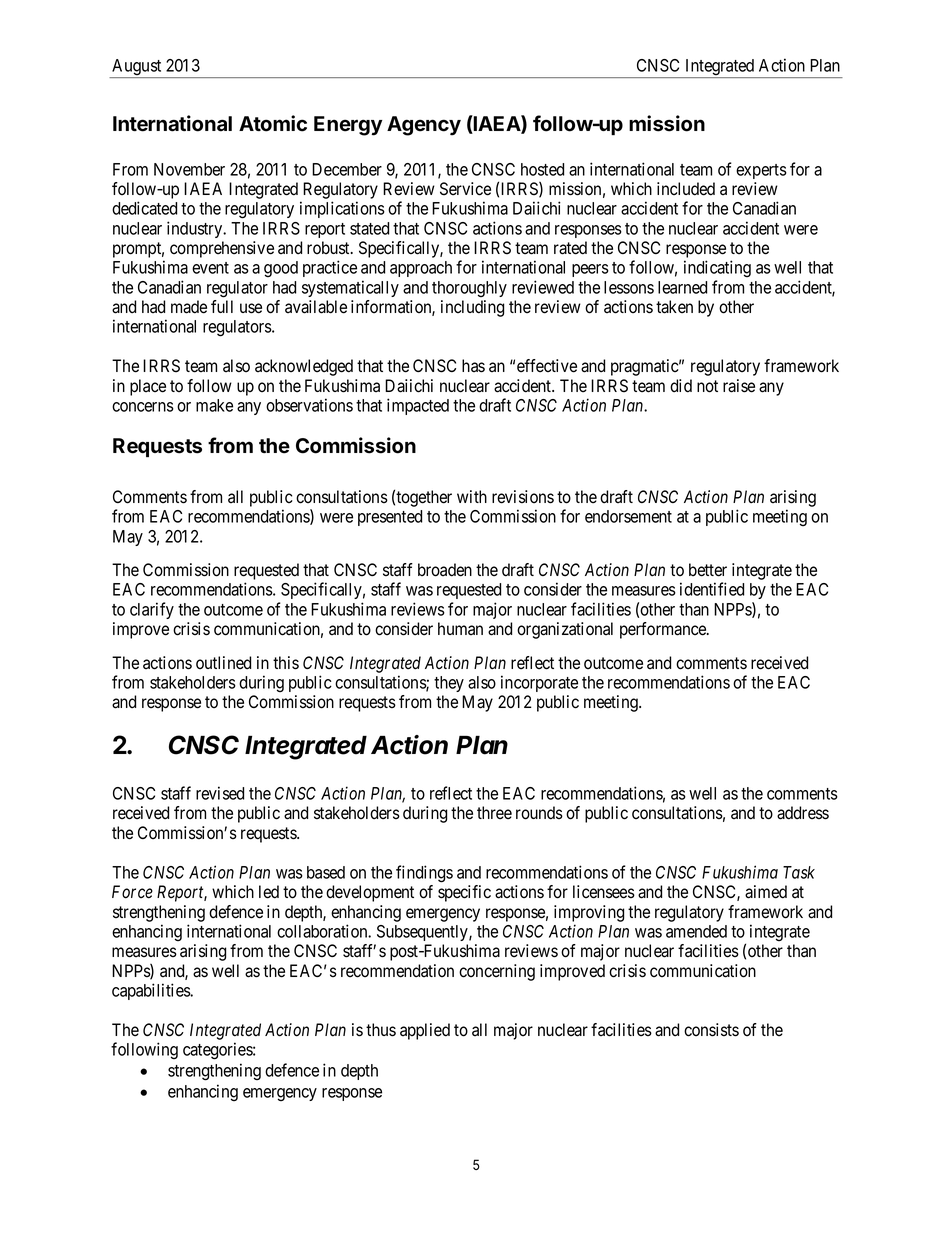 The image size is (952, 1233). Describe the element at coordinates (220, 793) in the image. I see `revised` at that location.
